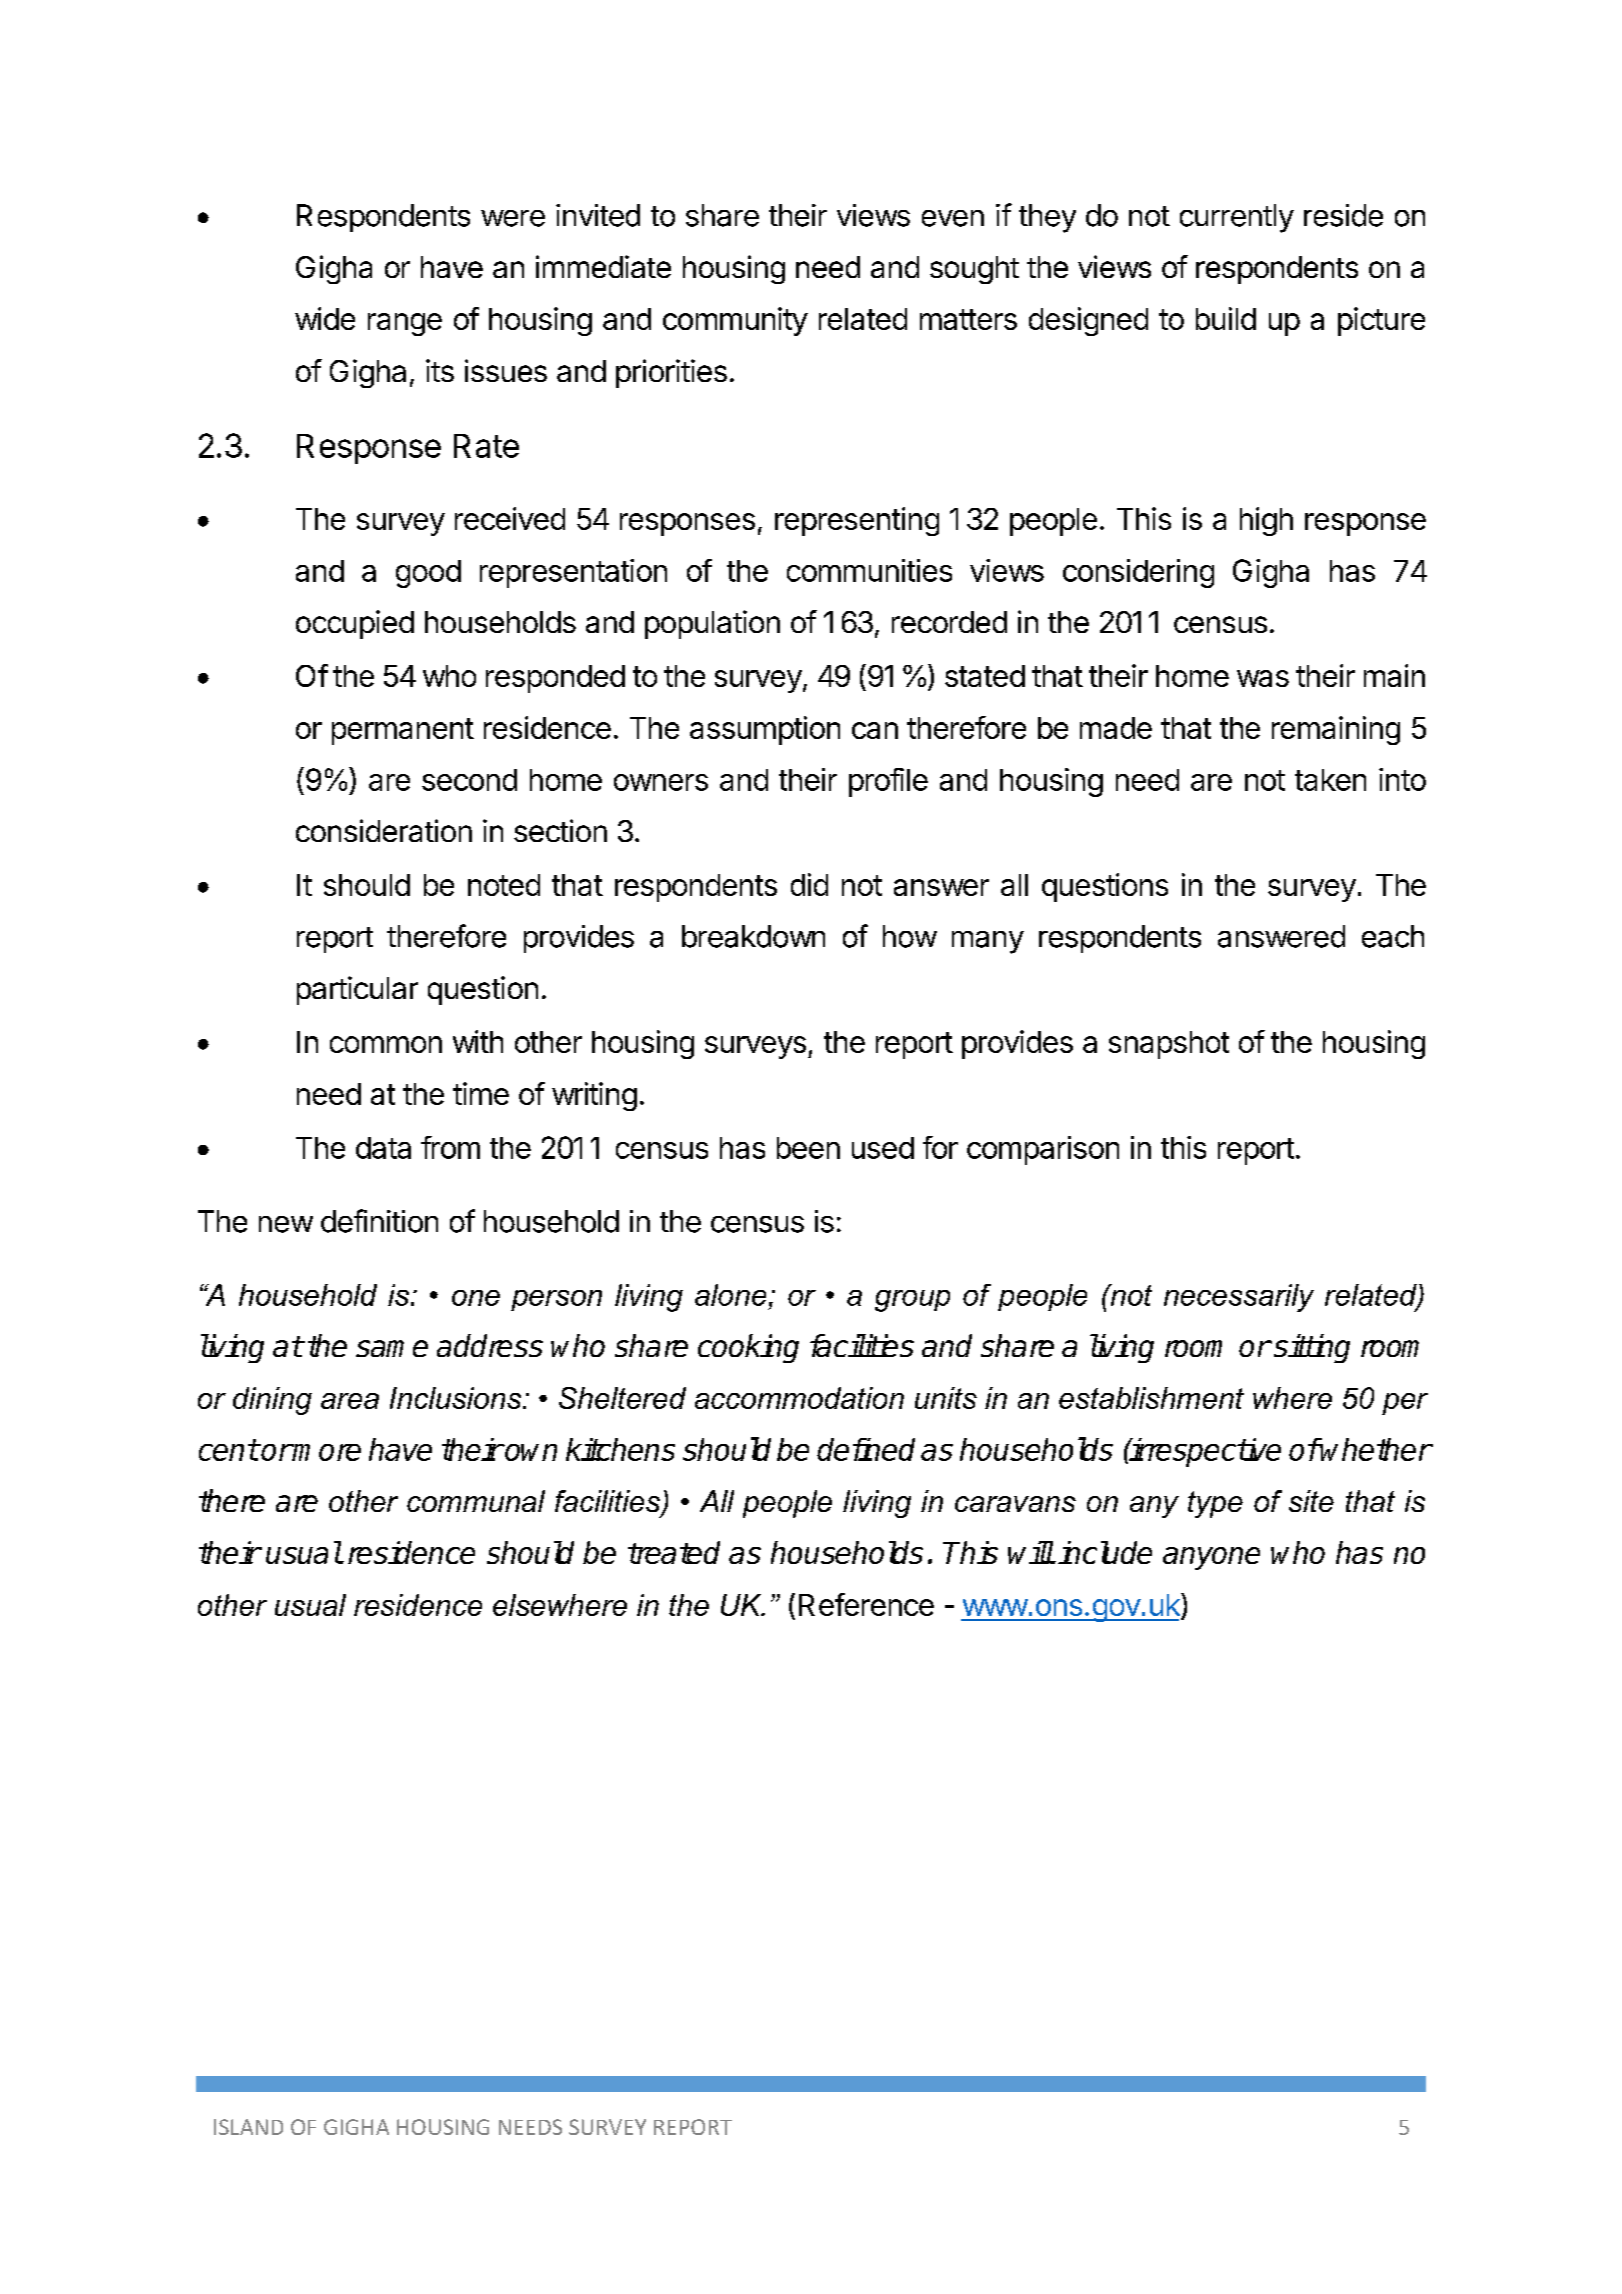 This page has width=1622, height=2294. What do you see at coordinates (1211, 1558) in the page?
I see `anyone` at bounding box center [1211, 1558].
